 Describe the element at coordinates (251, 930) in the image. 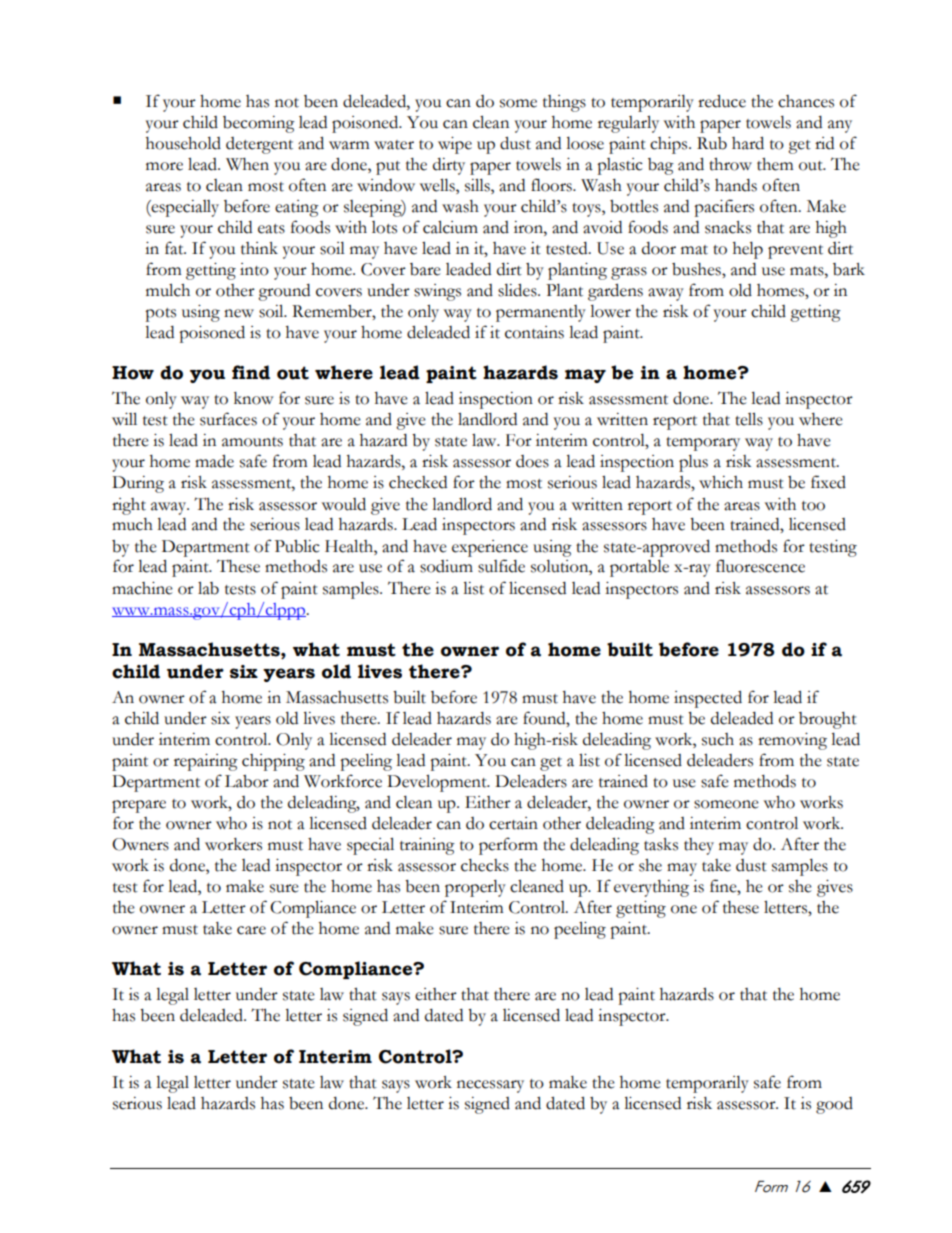

I see `care` at that location.
